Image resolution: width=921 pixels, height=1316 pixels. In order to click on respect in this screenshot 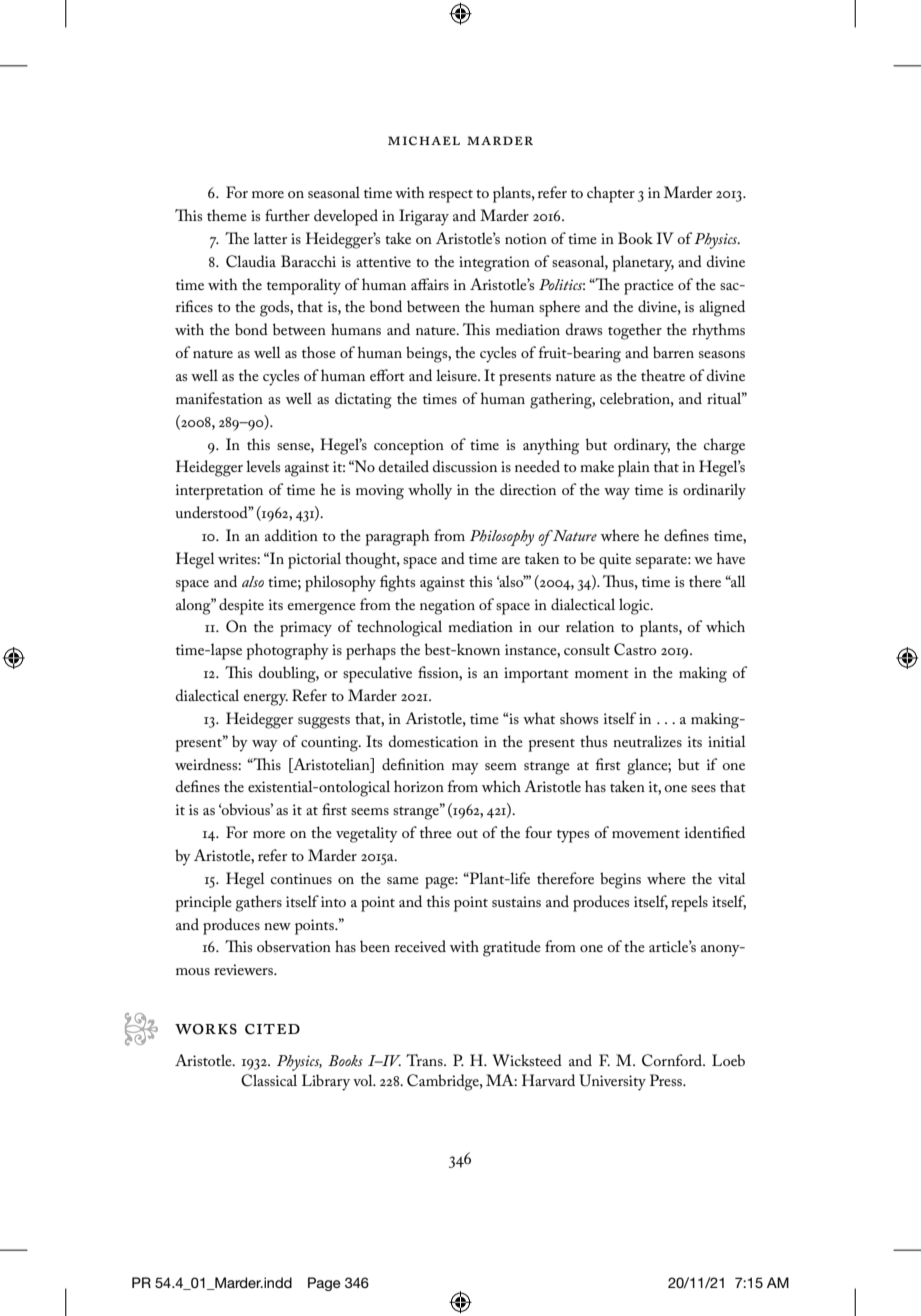, I will do `click(451, 196)`.
